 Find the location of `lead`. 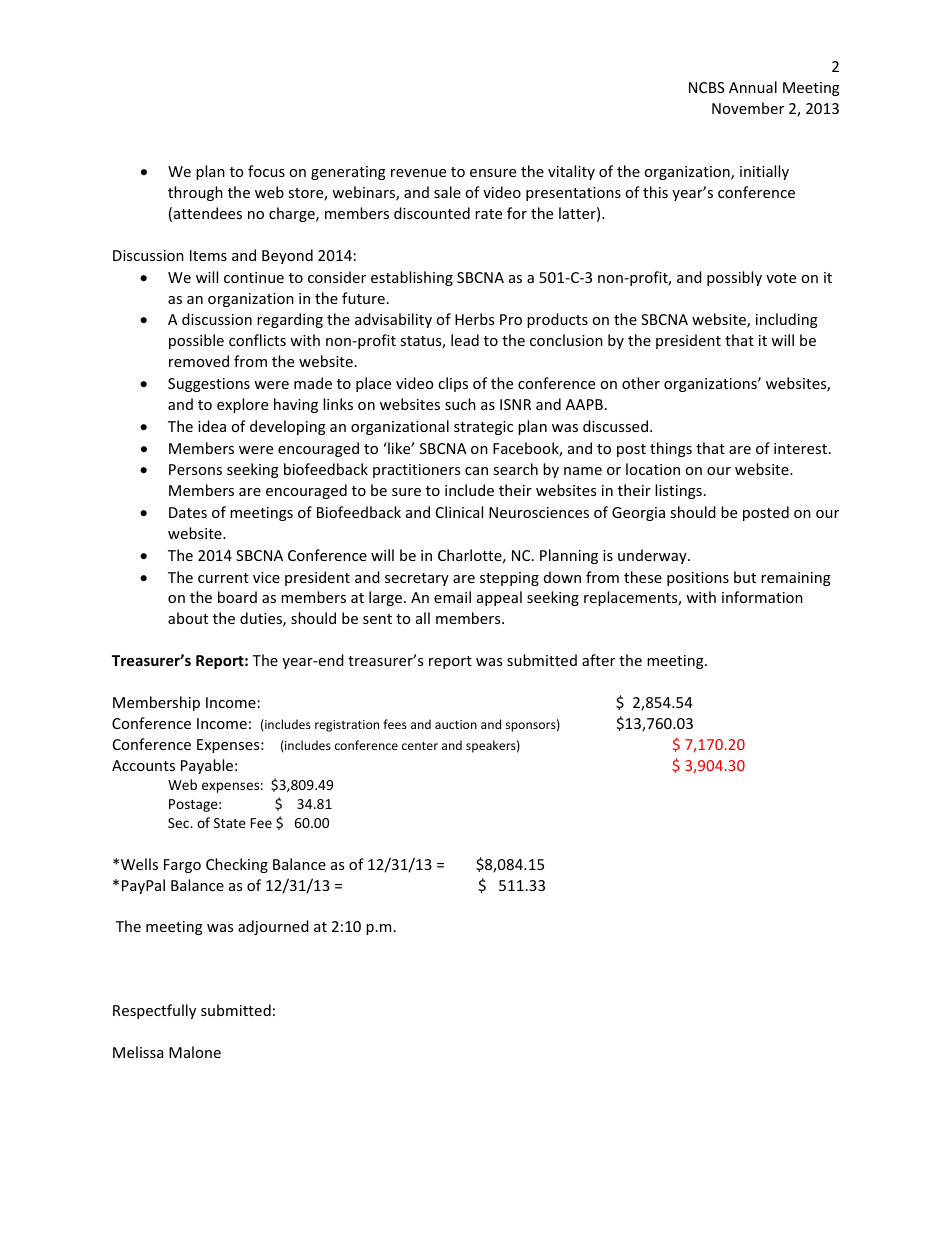

lead is located at coordinates (465, 340).
